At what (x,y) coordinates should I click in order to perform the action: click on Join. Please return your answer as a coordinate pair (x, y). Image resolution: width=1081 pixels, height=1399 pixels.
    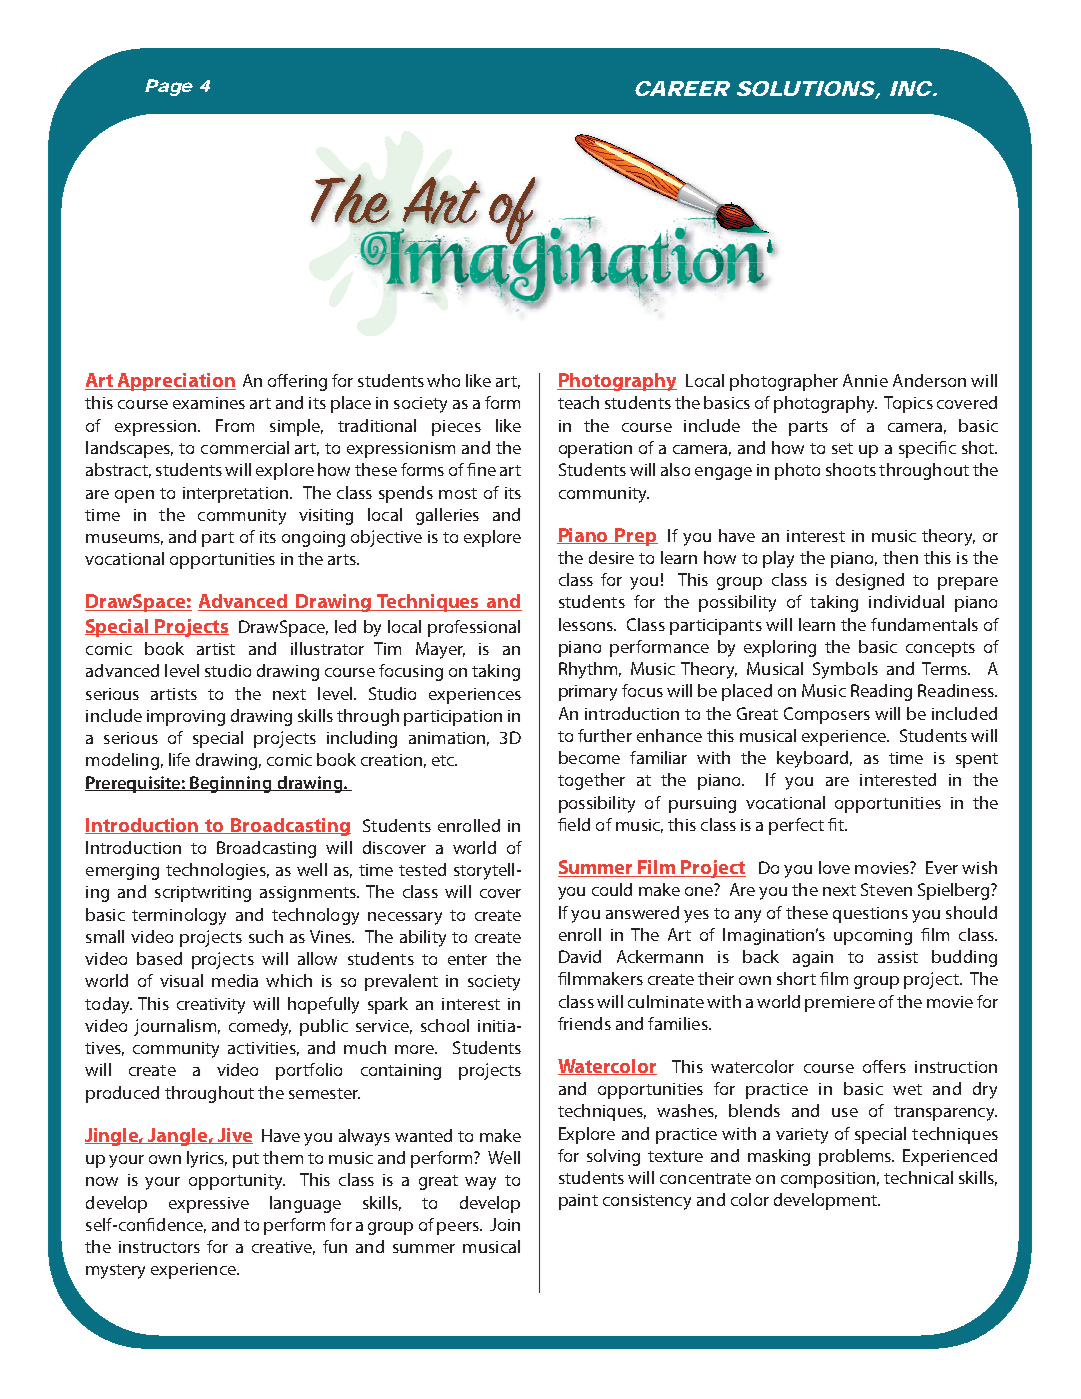
    Looking at the image, I should click on (505, 1224).
